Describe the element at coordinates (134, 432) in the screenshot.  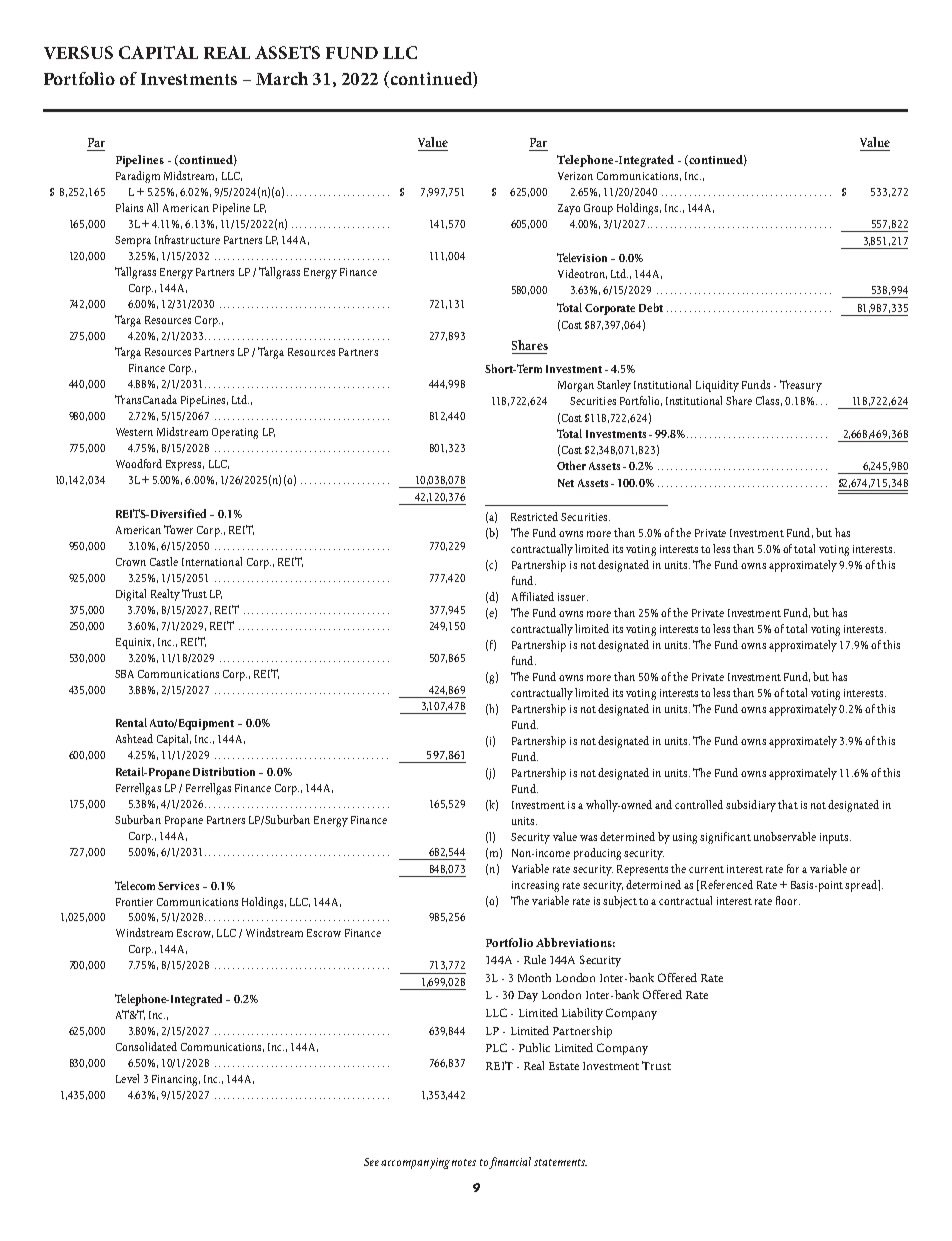
I see `Western` at that location.
